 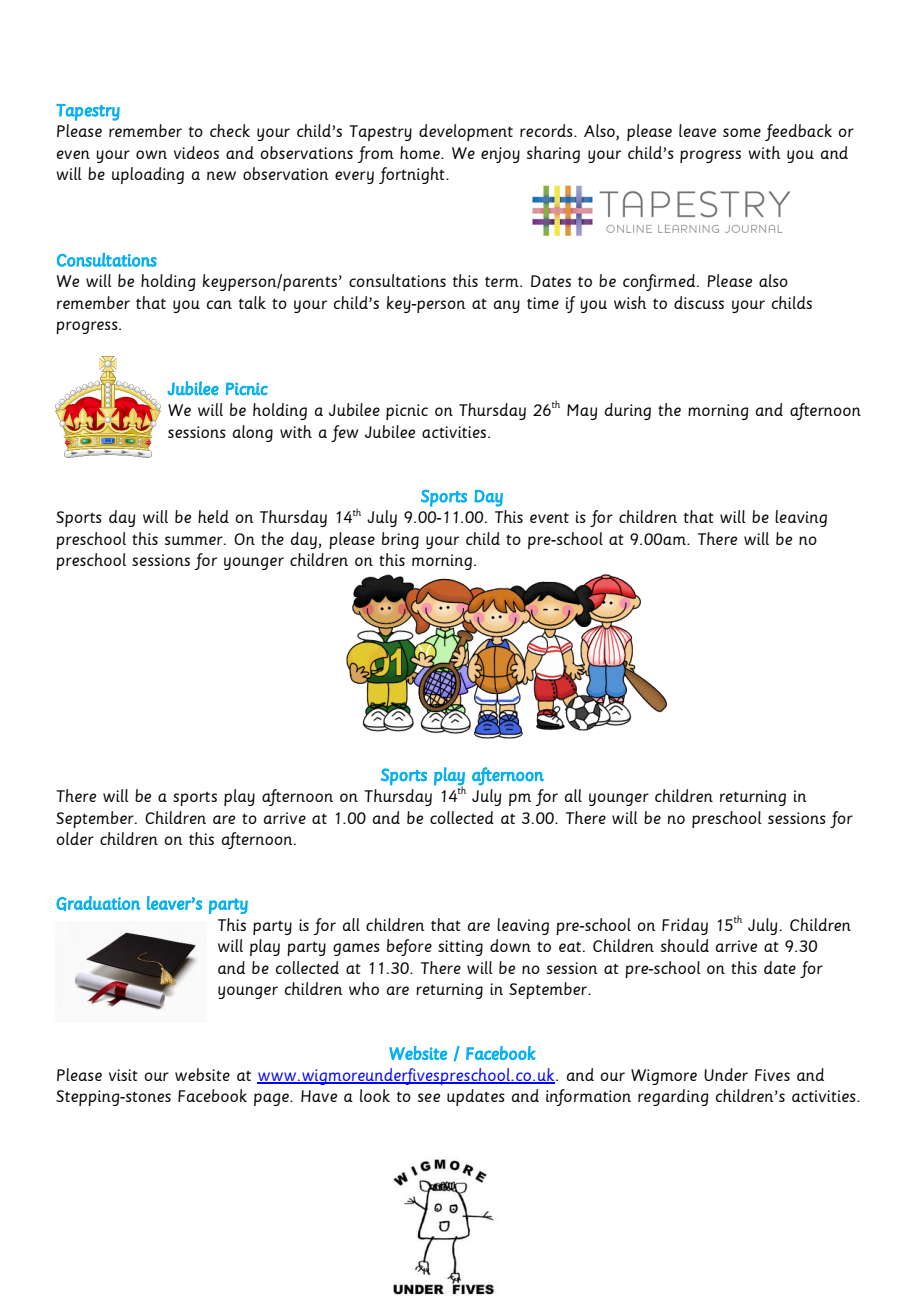 I want to click on see, so click(x=429, y=1097).
